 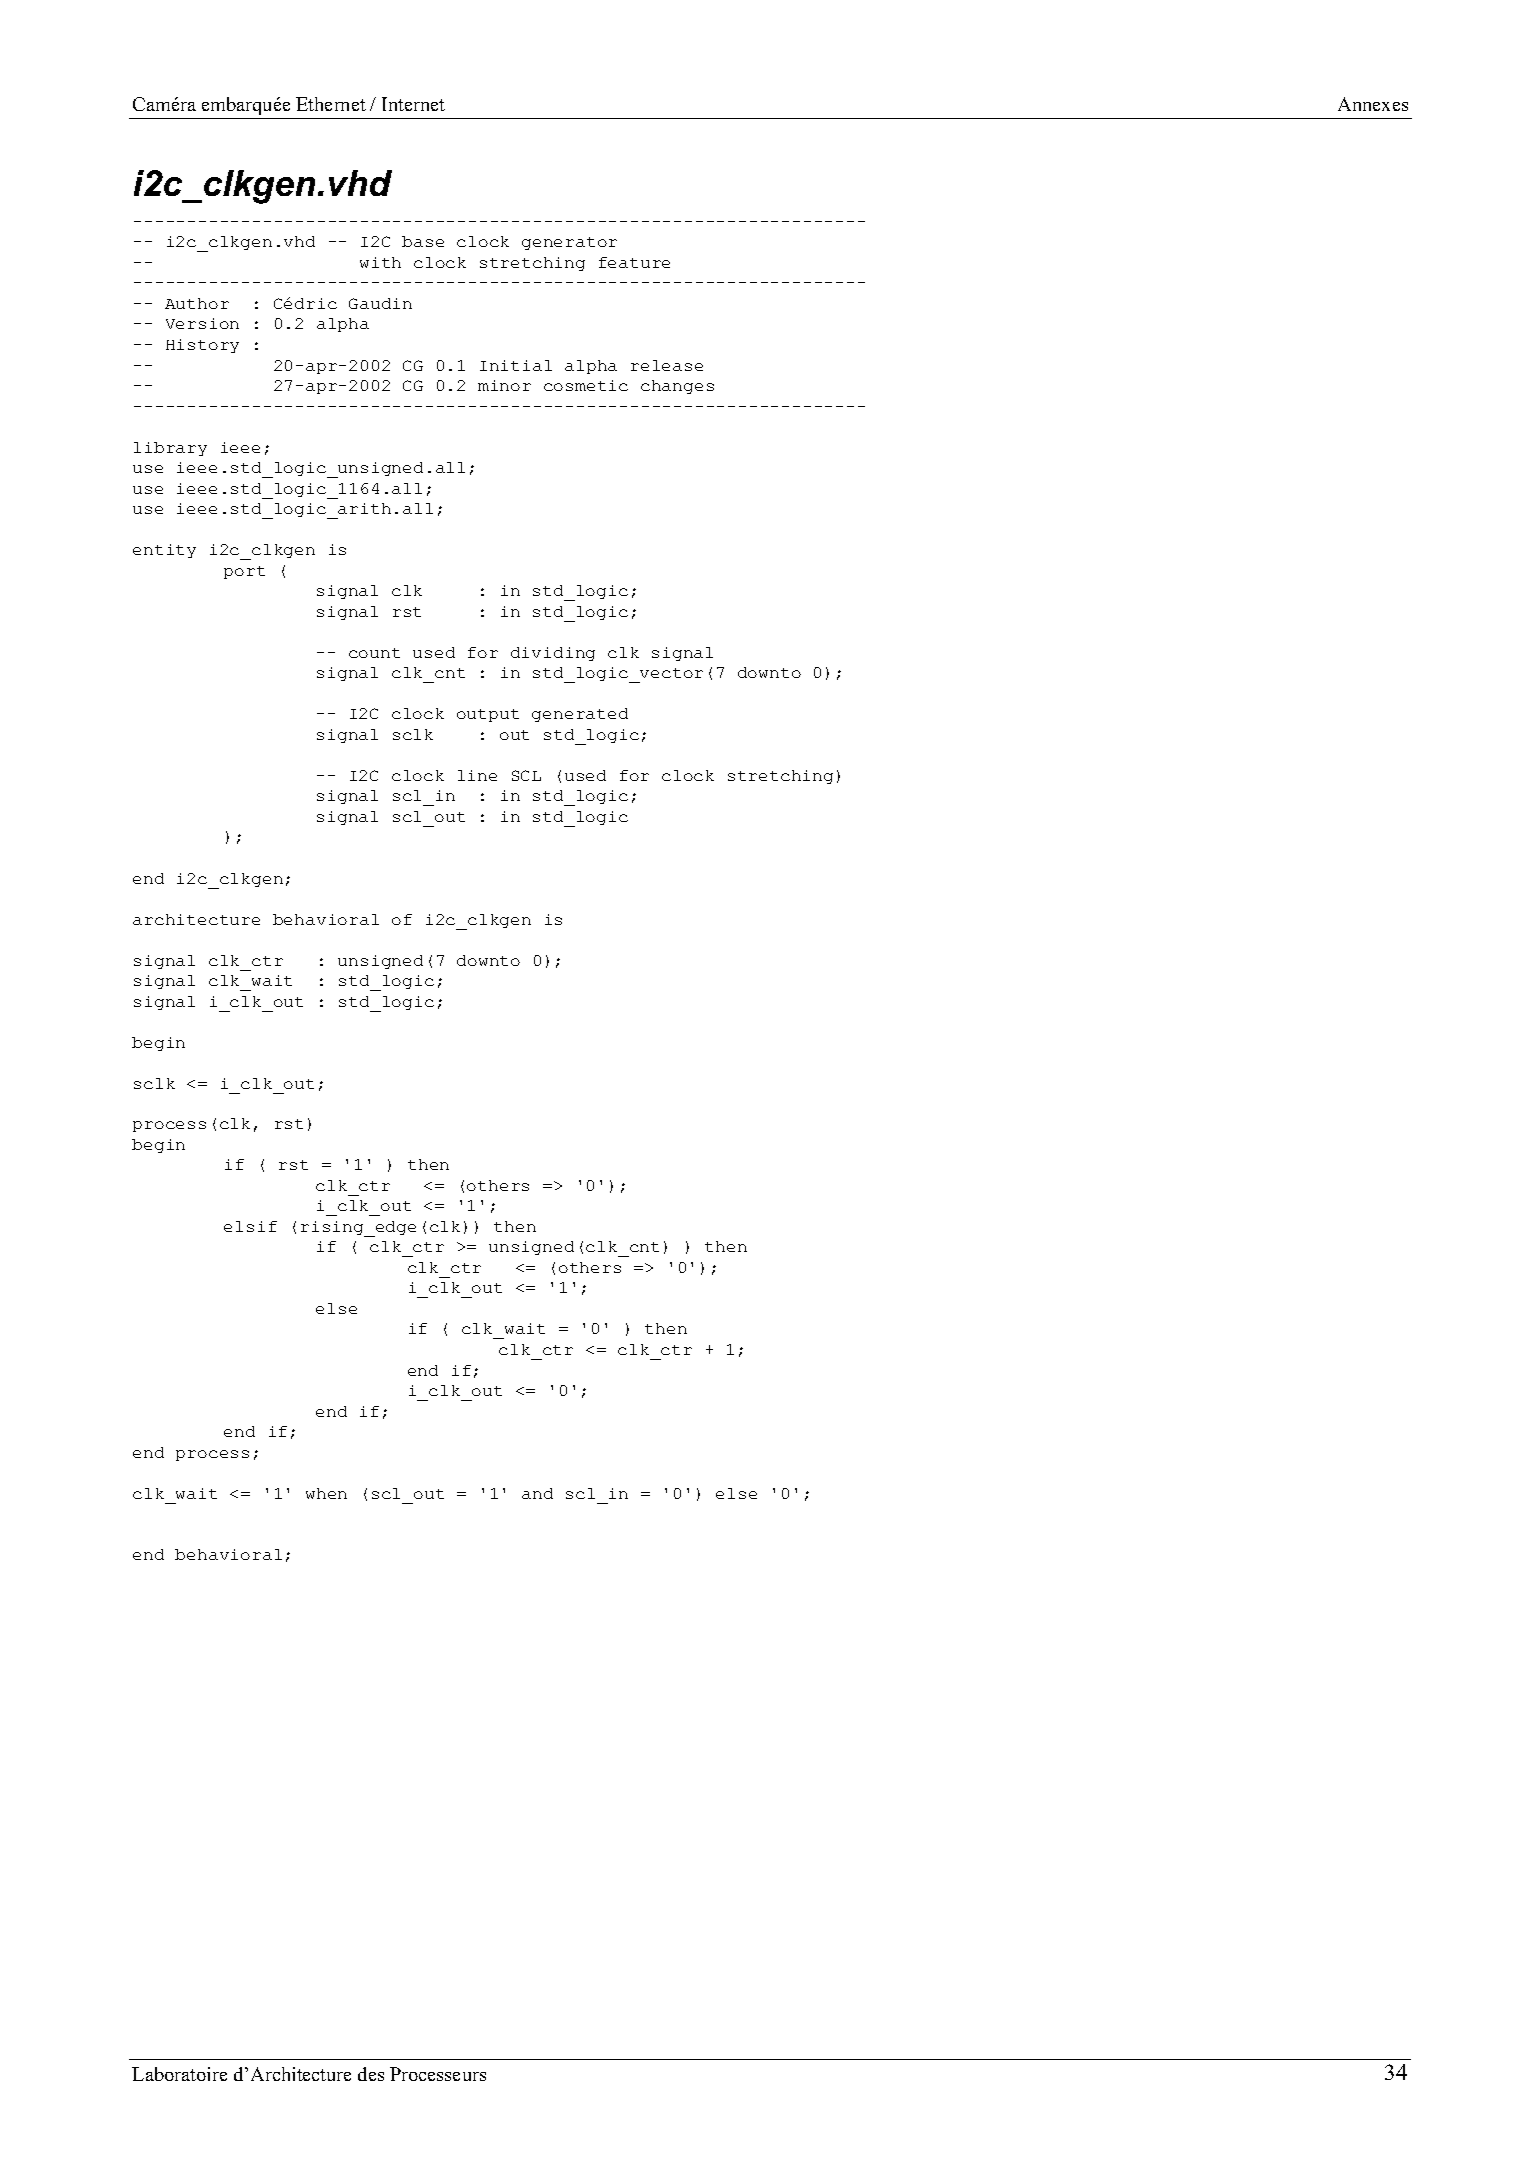 What do you see at coordinates (250, 1226) in the screenshot?
I see `elsif` at bounding box center [250, 1226].
